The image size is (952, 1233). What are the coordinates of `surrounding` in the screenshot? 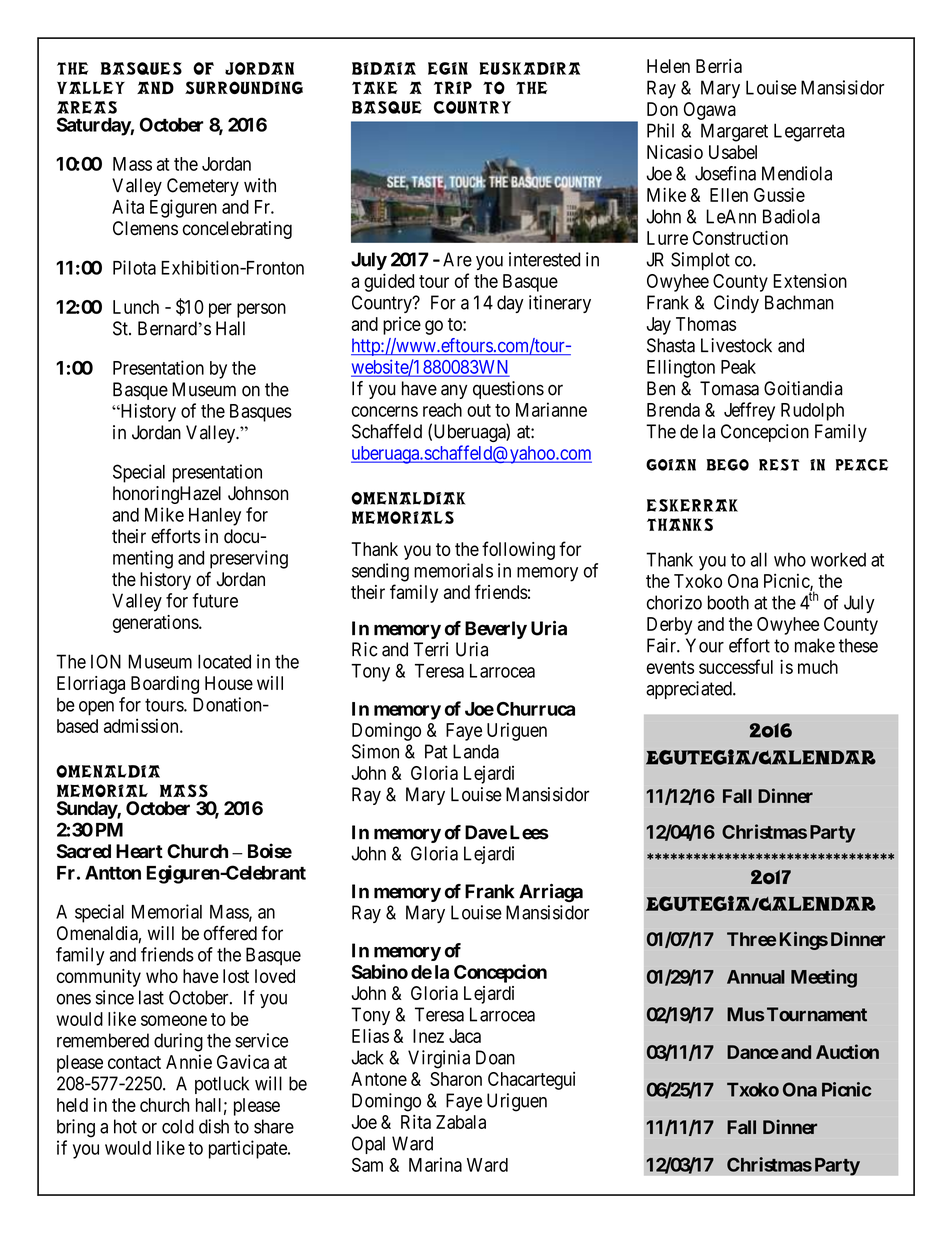 It's located at (244, 87).
